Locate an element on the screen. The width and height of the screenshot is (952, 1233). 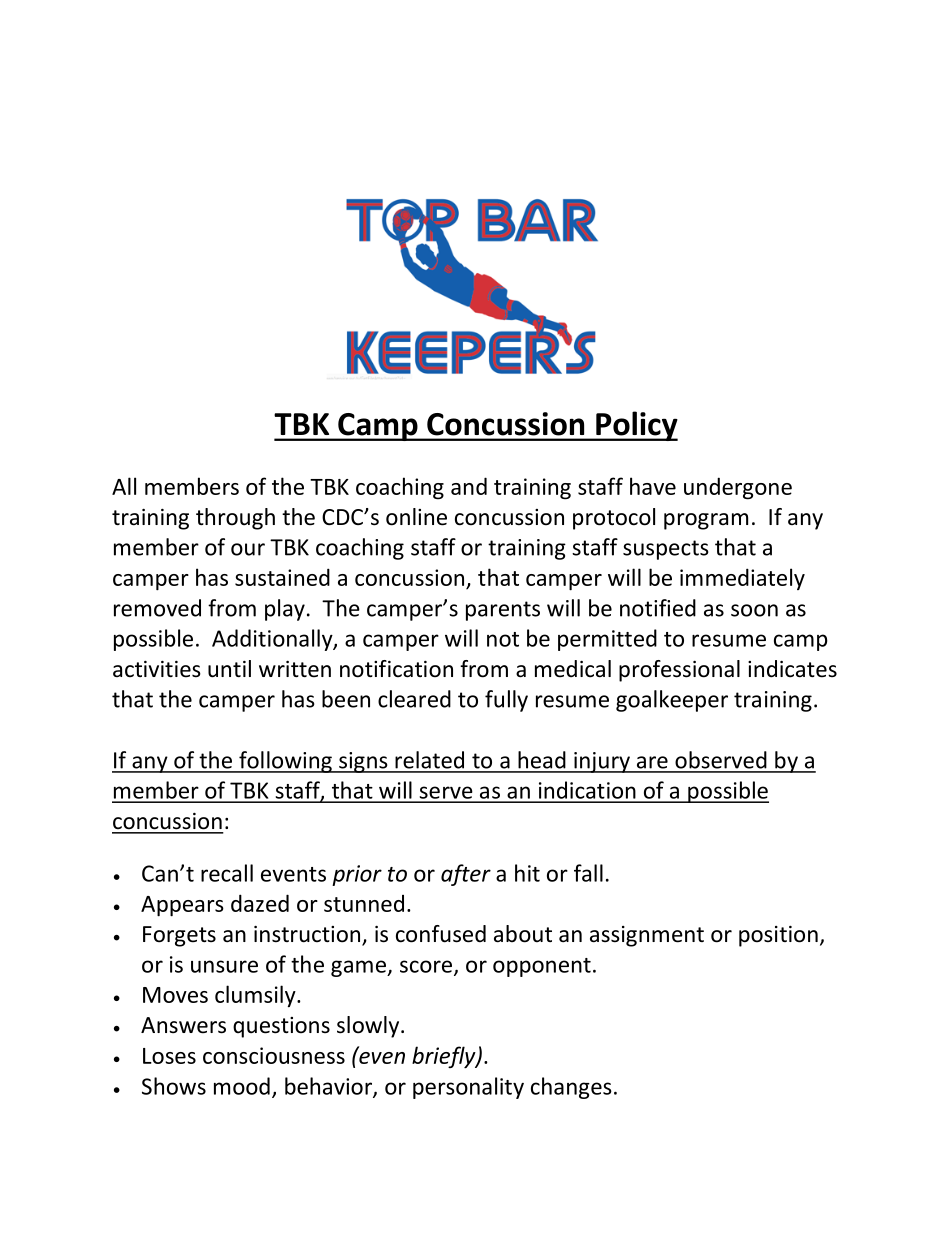
notification is located at coordinates (396, 669).
